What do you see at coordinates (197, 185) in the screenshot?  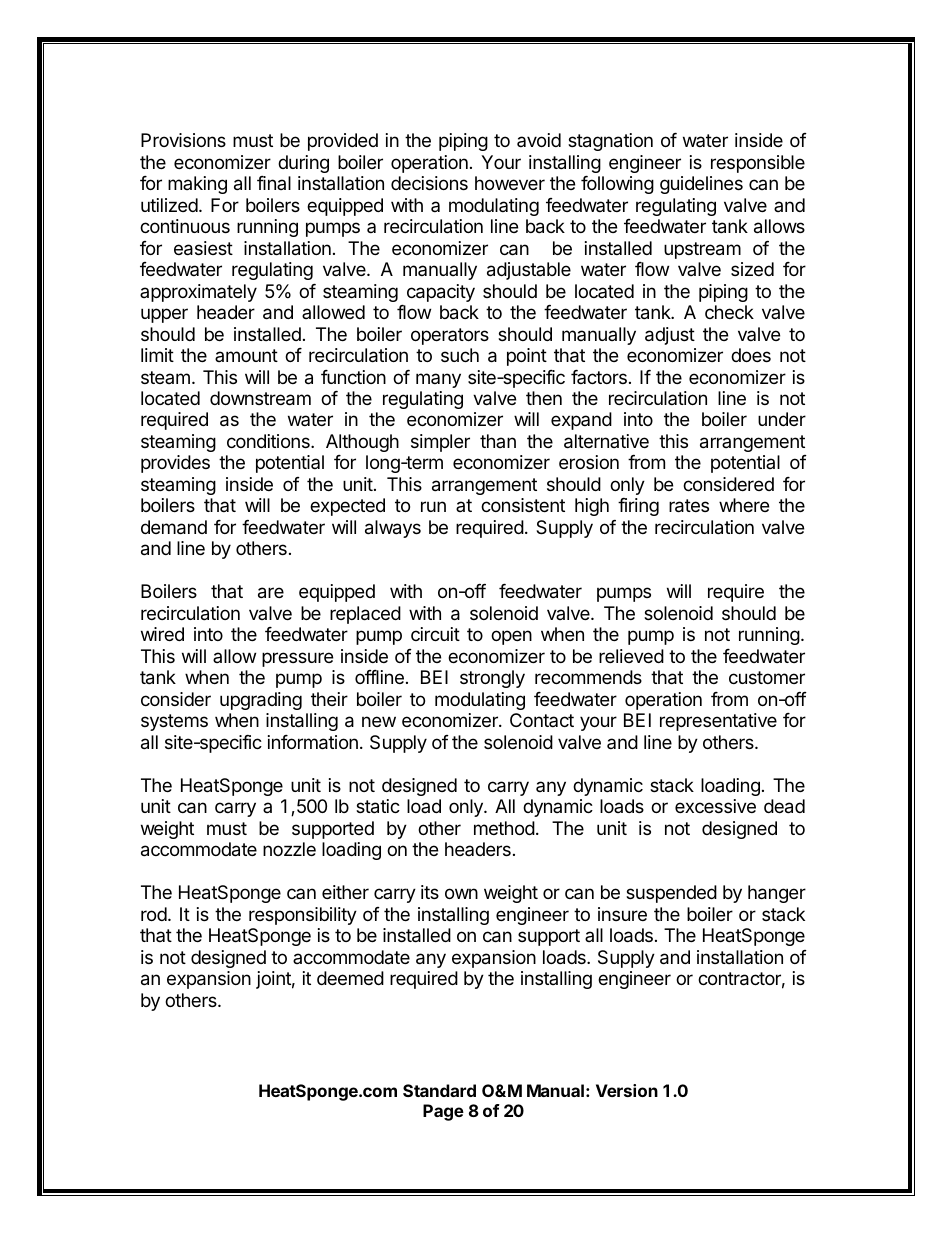 I see `making` at bounding box center [197, 185].
